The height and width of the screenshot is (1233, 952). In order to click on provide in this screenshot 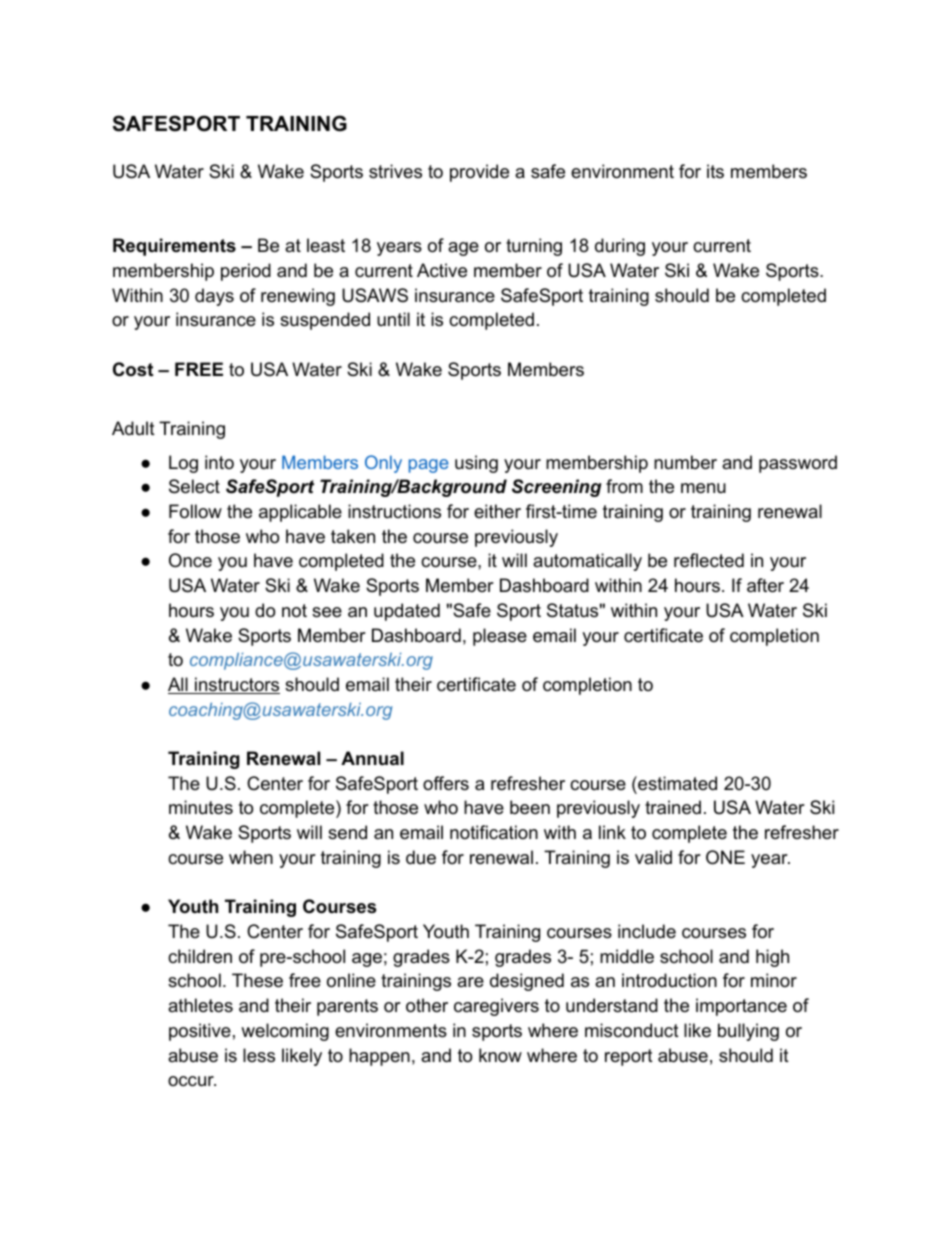, I will do `click(479, 173)`.
